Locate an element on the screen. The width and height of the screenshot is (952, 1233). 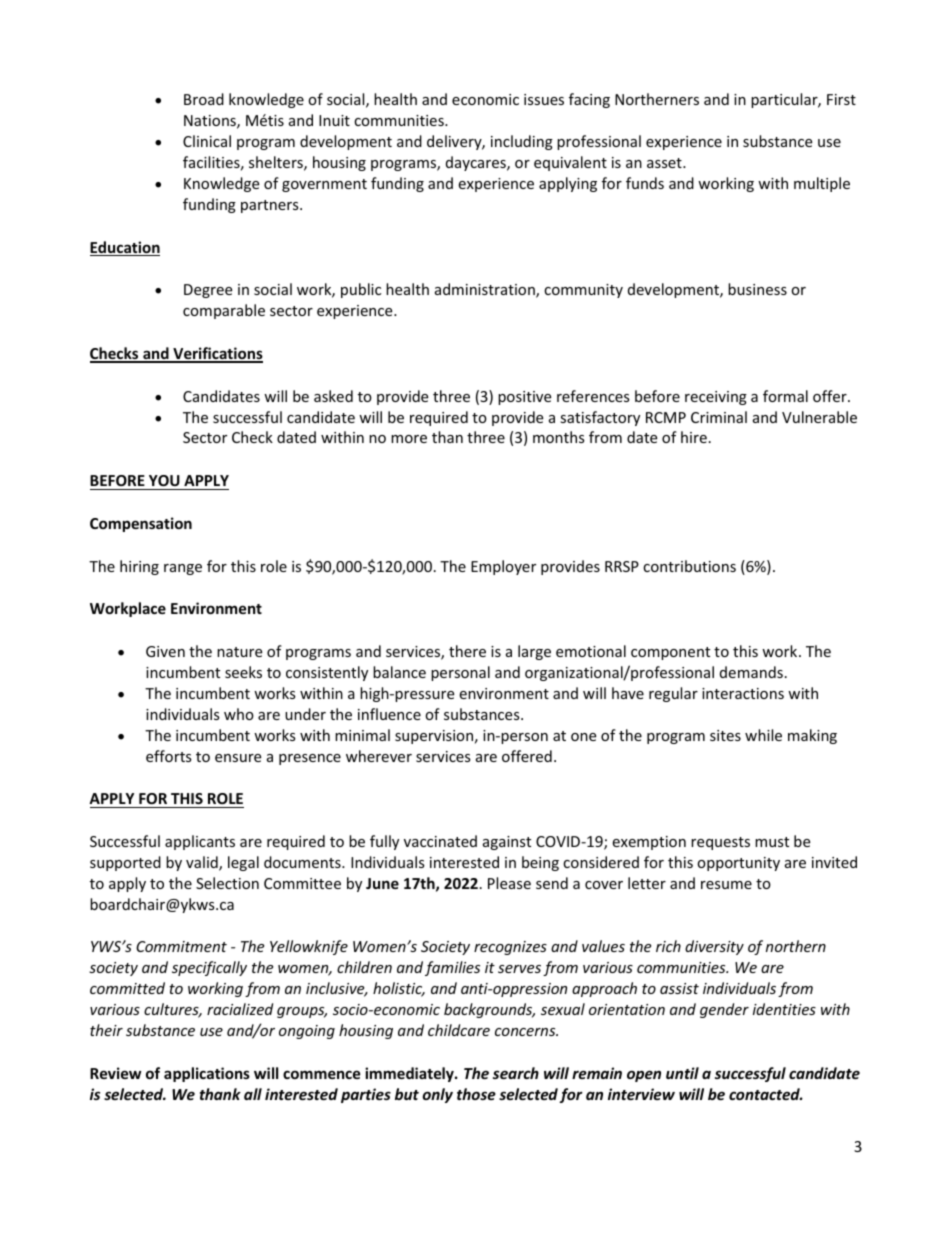
including is located at coordinates (522, 142).
